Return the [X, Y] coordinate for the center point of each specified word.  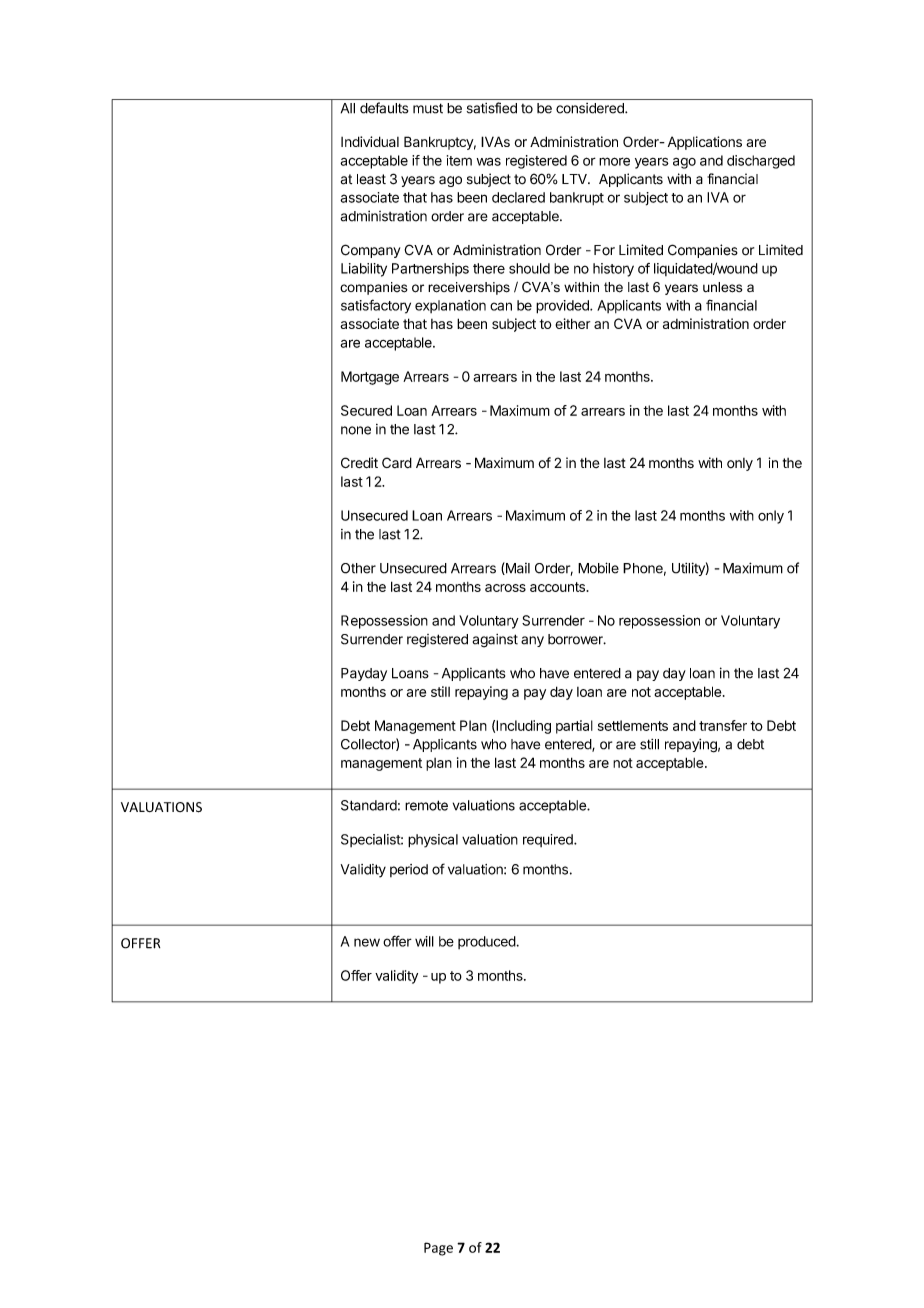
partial [574, 727]
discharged [761, 162]
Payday [364, 674]
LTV [575, 179]
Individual [370, 141]
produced [487, 942]
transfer [723, 725]
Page [438, 1249]
